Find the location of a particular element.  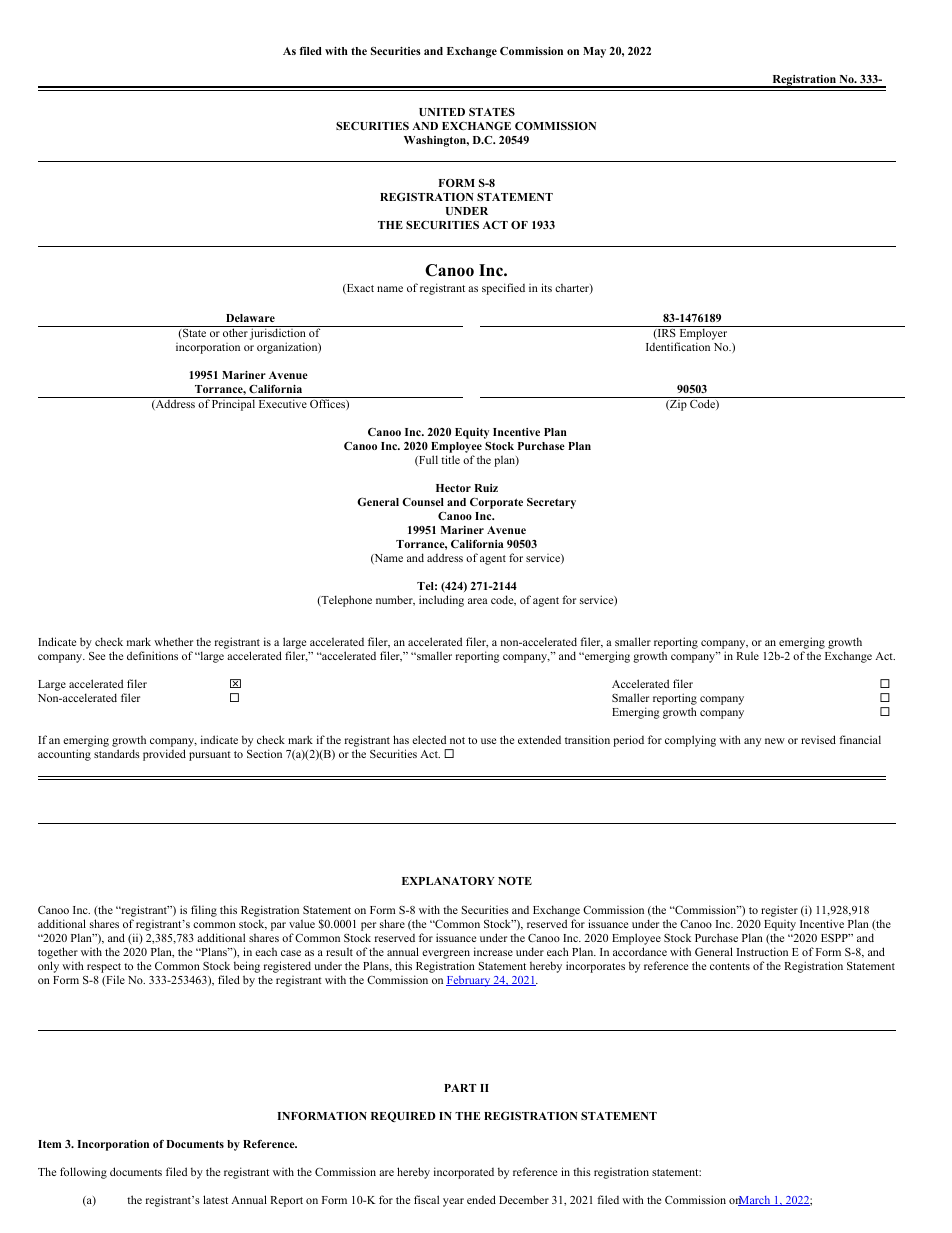

its is located at coordinates (546, 287).
